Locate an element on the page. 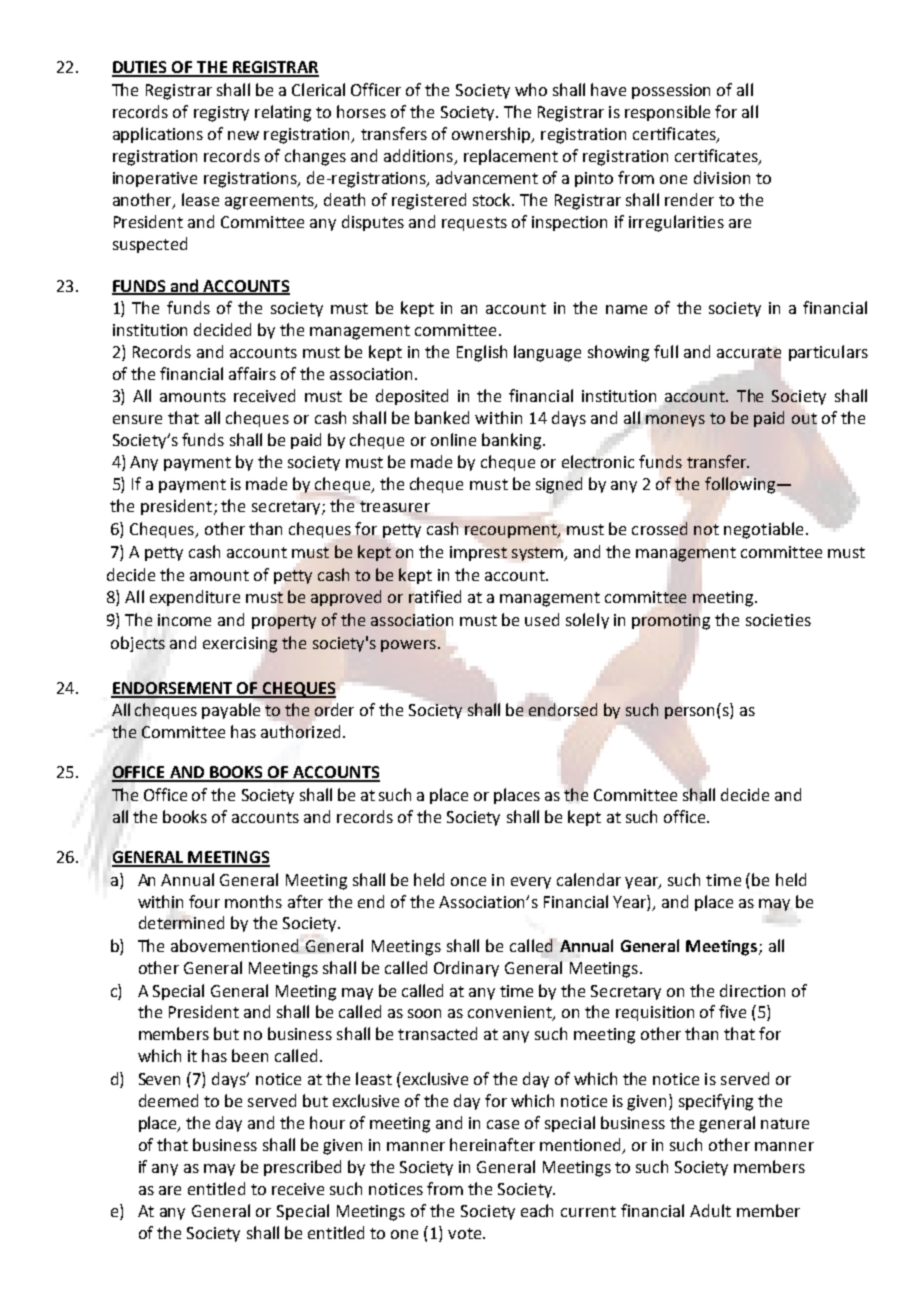  registry is located at coordinates (221, 114).
